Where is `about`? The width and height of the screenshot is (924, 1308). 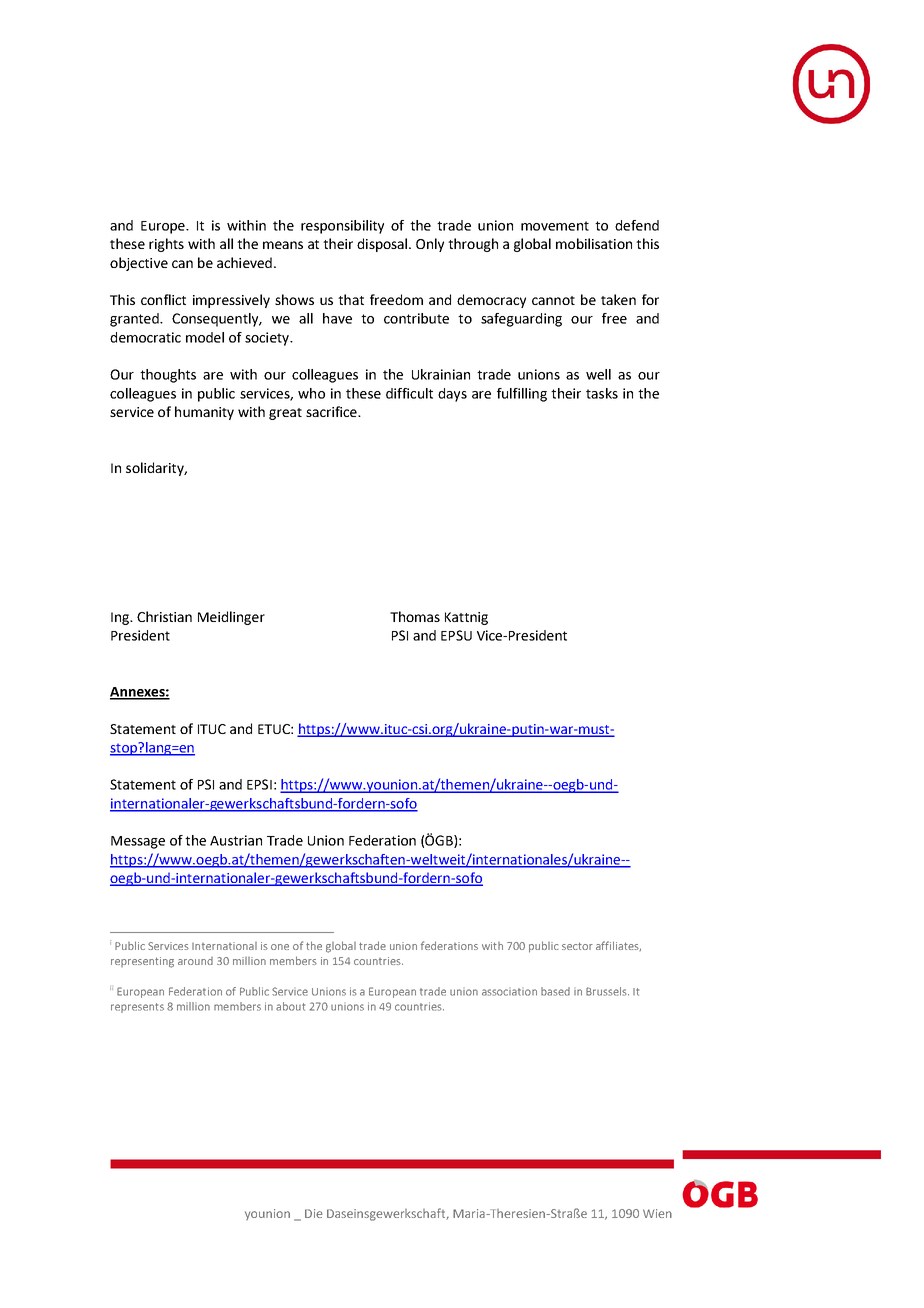 about is located at coordinates (290, 1006).
